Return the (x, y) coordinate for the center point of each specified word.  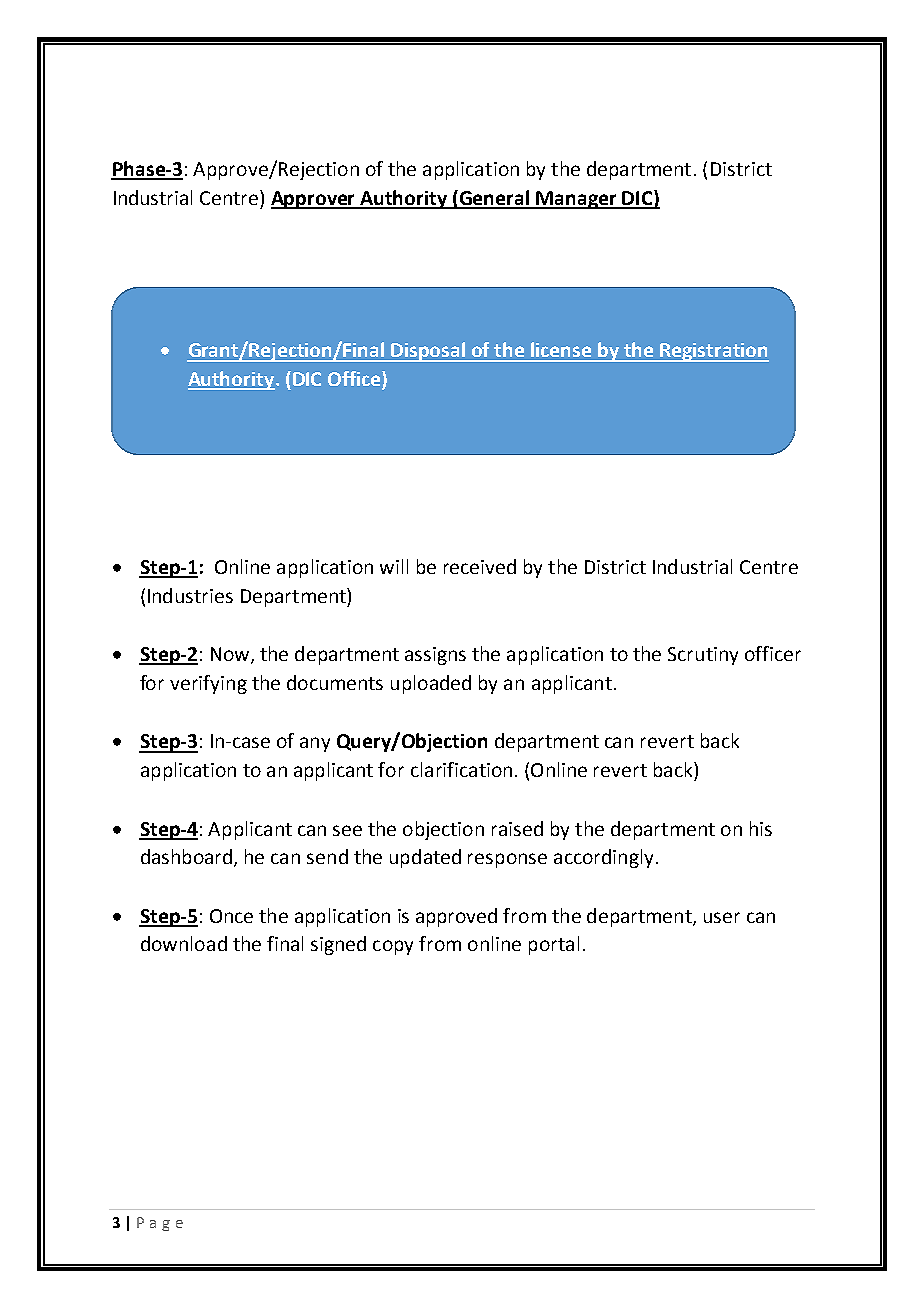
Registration (713, 352)
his (761, 828)
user (722, 917)
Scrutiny (703, 656)
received (480, 566)
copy (393, 947)
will (394, 566)
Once (231, 916)
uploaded (431, 684)
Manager (576, 200)
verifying (208, 684)
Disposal (429, 352)
